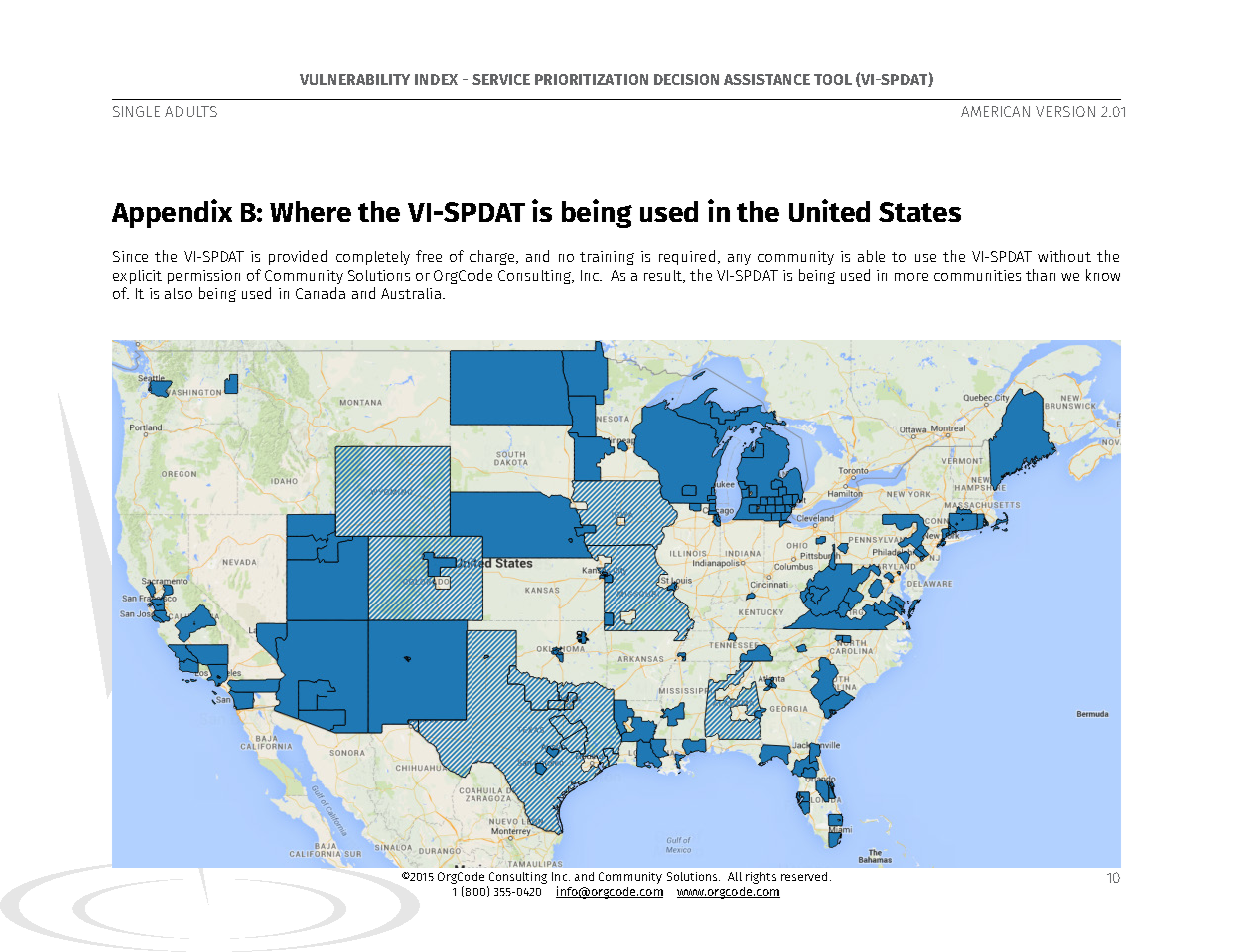 The image size is (1233, 952). Describe the element at coordinates (320, 293) in the screenshot. I see `Canada` at that location.
